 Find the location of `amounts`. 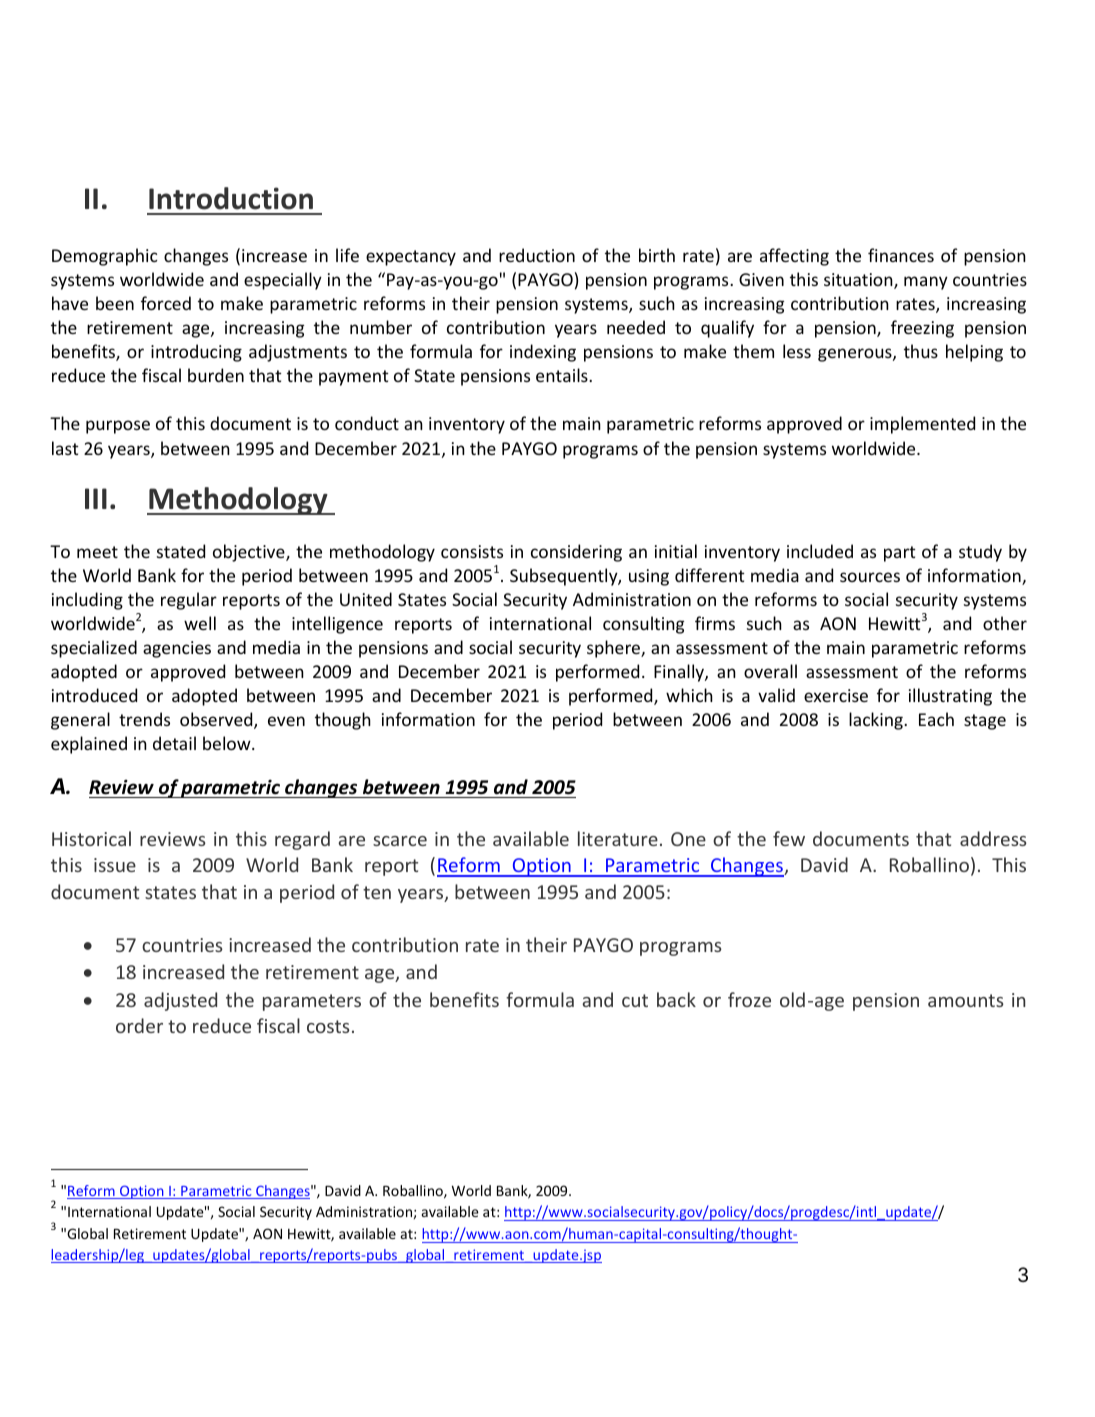

amounts is located at coordinates (966, 1000).
